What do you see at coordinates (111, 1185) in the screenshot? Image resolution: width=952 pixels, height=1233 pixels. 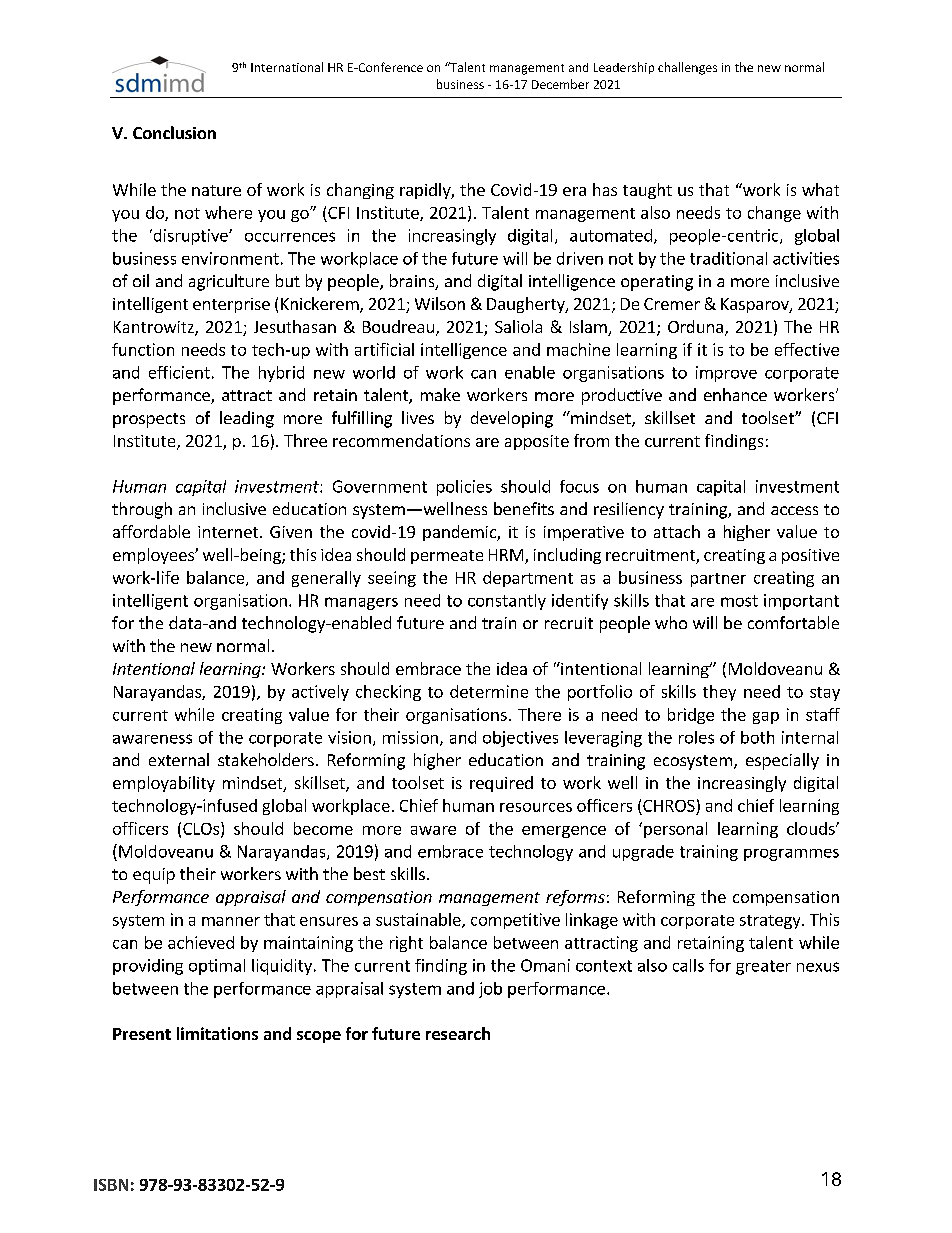 I see `ISBN` at bounding box center [111, 1185].
